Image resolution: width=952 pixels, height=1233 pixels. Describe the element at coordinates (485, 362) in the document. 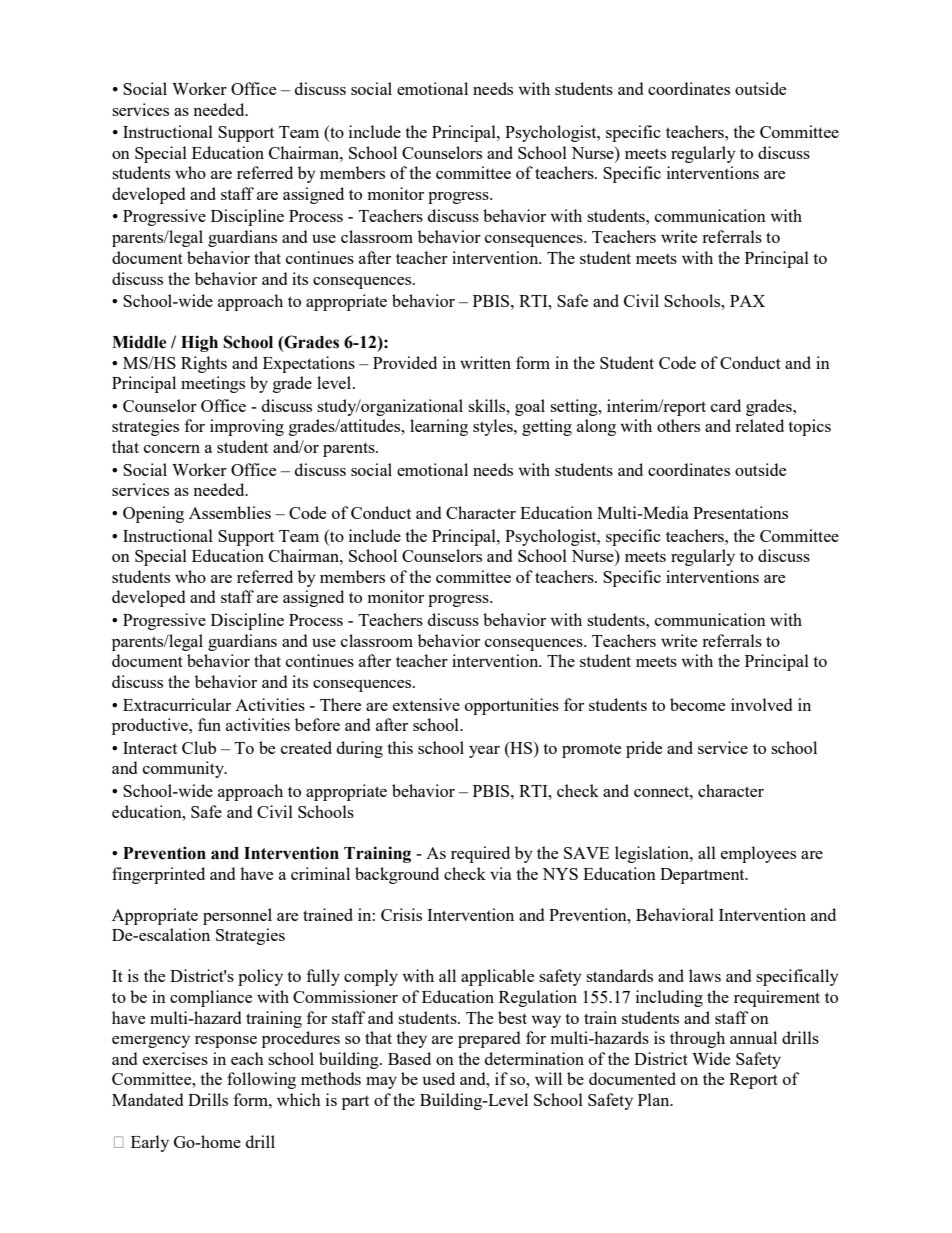

I see `written` at that location.
